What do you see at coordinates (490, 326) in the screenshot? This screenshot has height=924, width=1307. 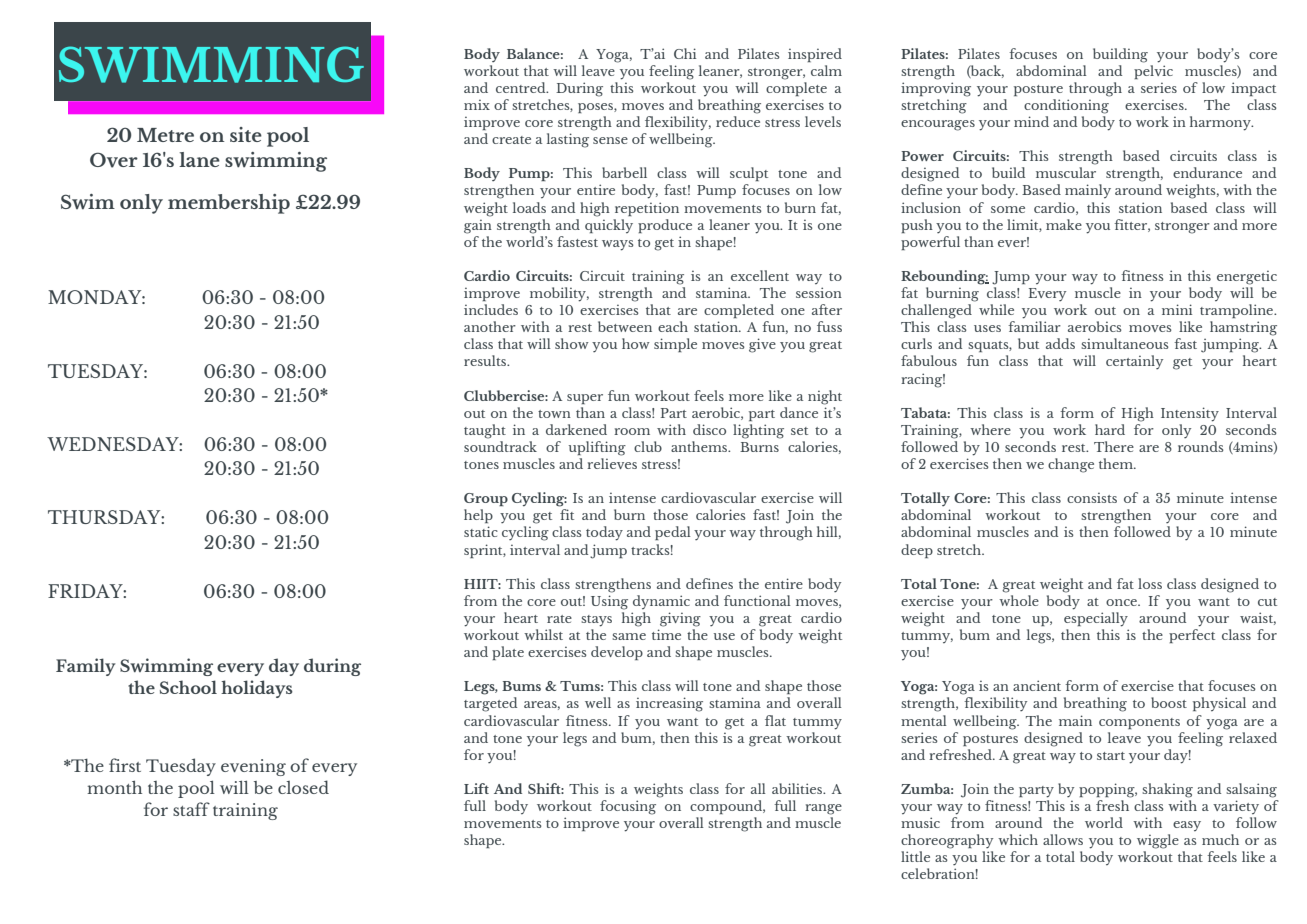 I see `another` at bounding box center [490, 326].
